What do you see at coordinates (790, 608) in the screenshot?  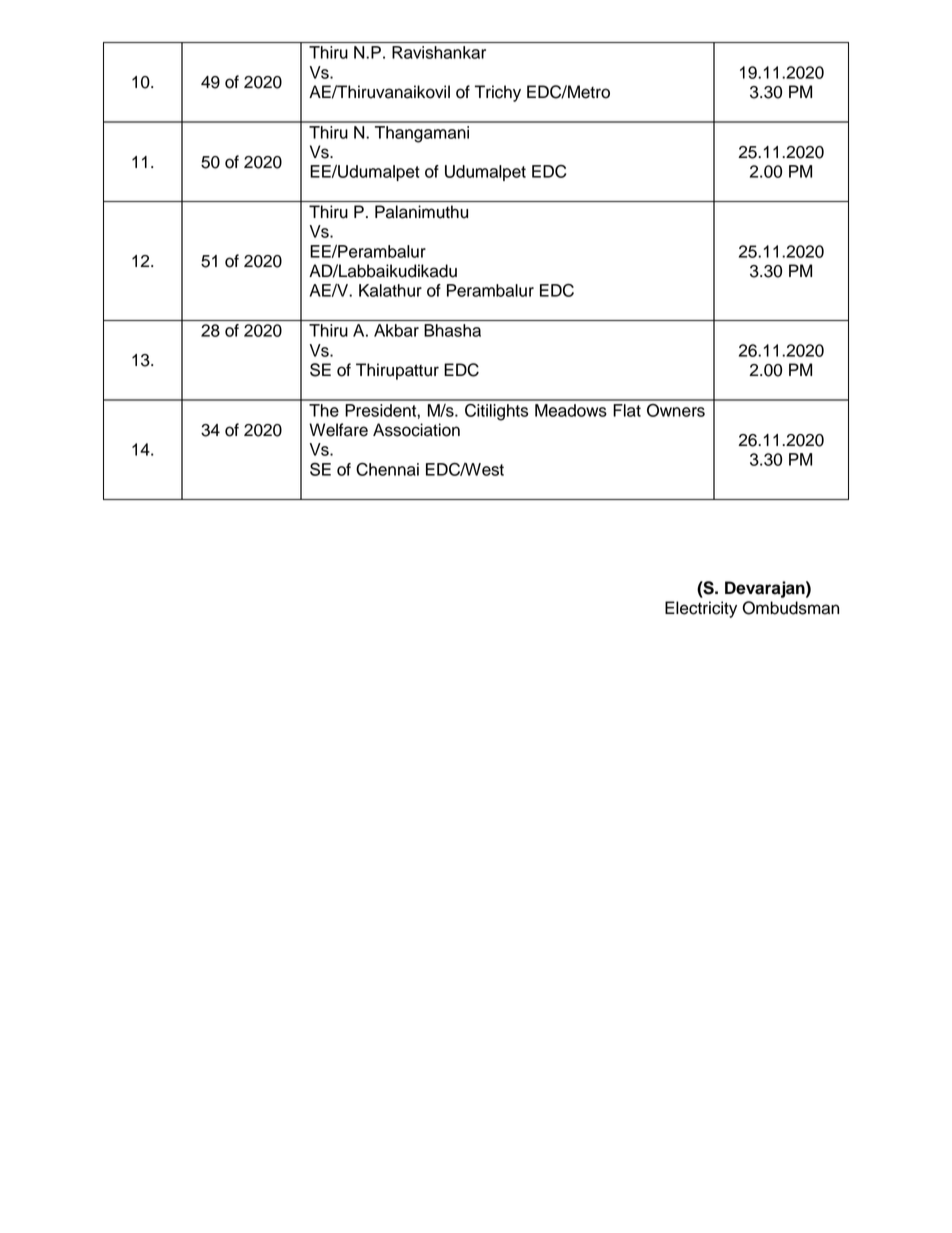 I see `Ombudsman` at bounding box center [790, 608].
